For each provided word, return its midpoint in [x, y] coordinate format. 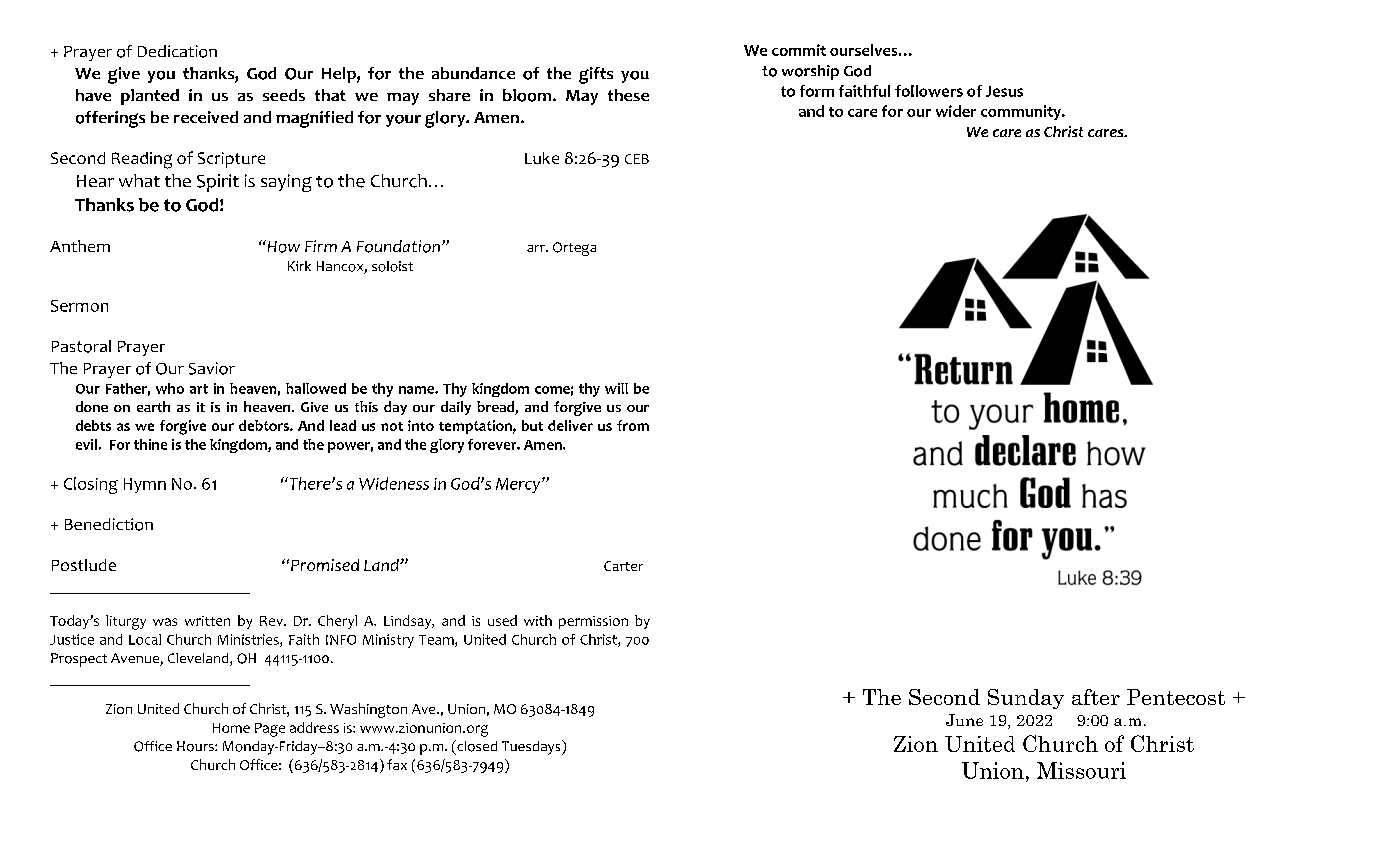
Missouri [1081, 770]
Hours [196, 746]
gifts [596, 75]
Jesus [1004, 91]
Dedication [177, 51]
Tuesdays [532, 747]
